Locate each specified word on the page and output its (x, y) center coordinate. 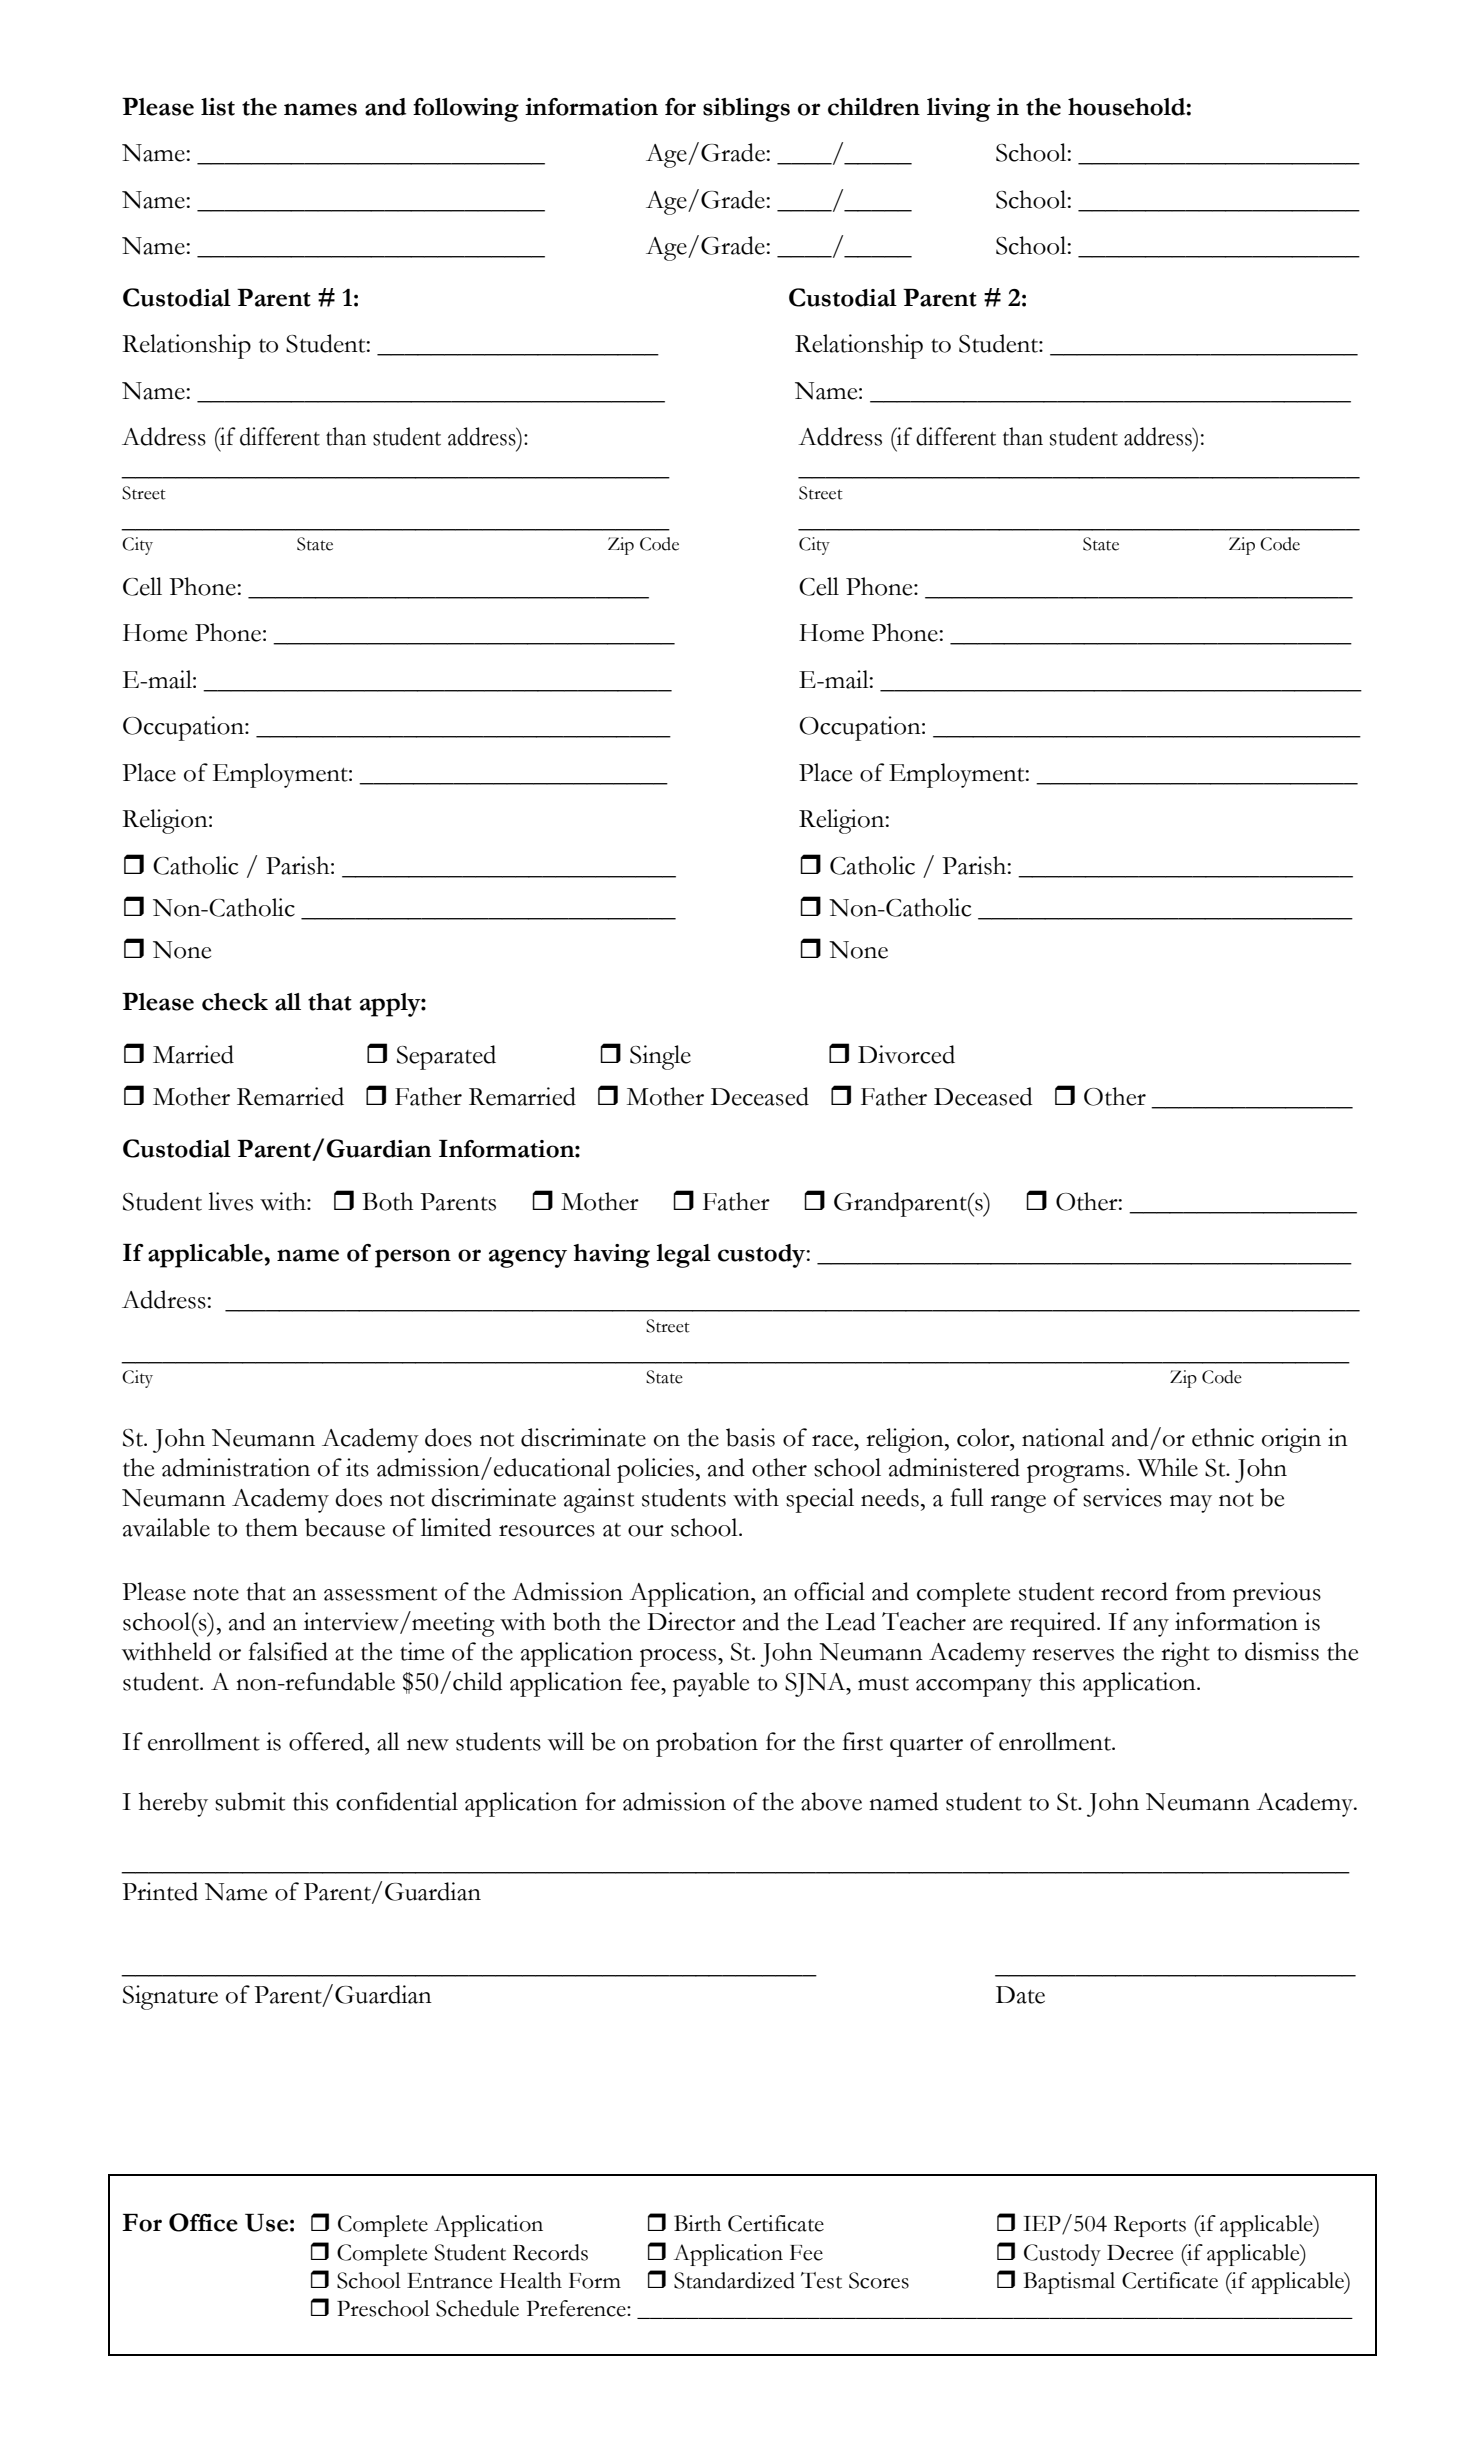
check (235, 1002)
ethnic (1223, 1437)
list (218, 107)
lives (230, 1201)
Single (660, 1057)
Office (203, 2222)
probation (707, 1744)
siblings (746, 110)
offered (327, 1741)
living (958, 110)
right (1185, 1654)
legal (683, 1256)
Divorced (906, 1054)
